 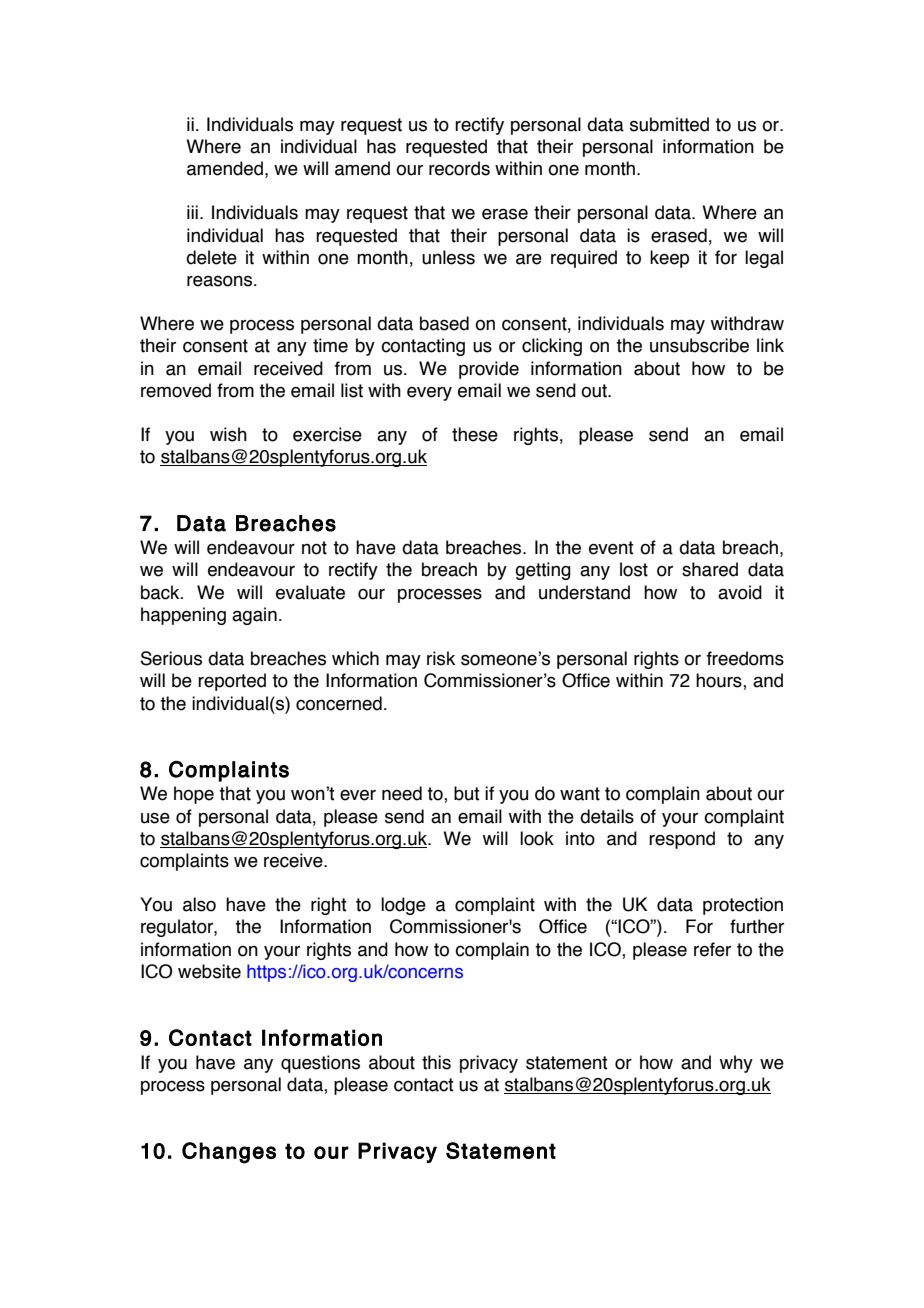 What do you see at coordinates (254, 616) in the image?
I see `again` at bounding box center [254, 616].
